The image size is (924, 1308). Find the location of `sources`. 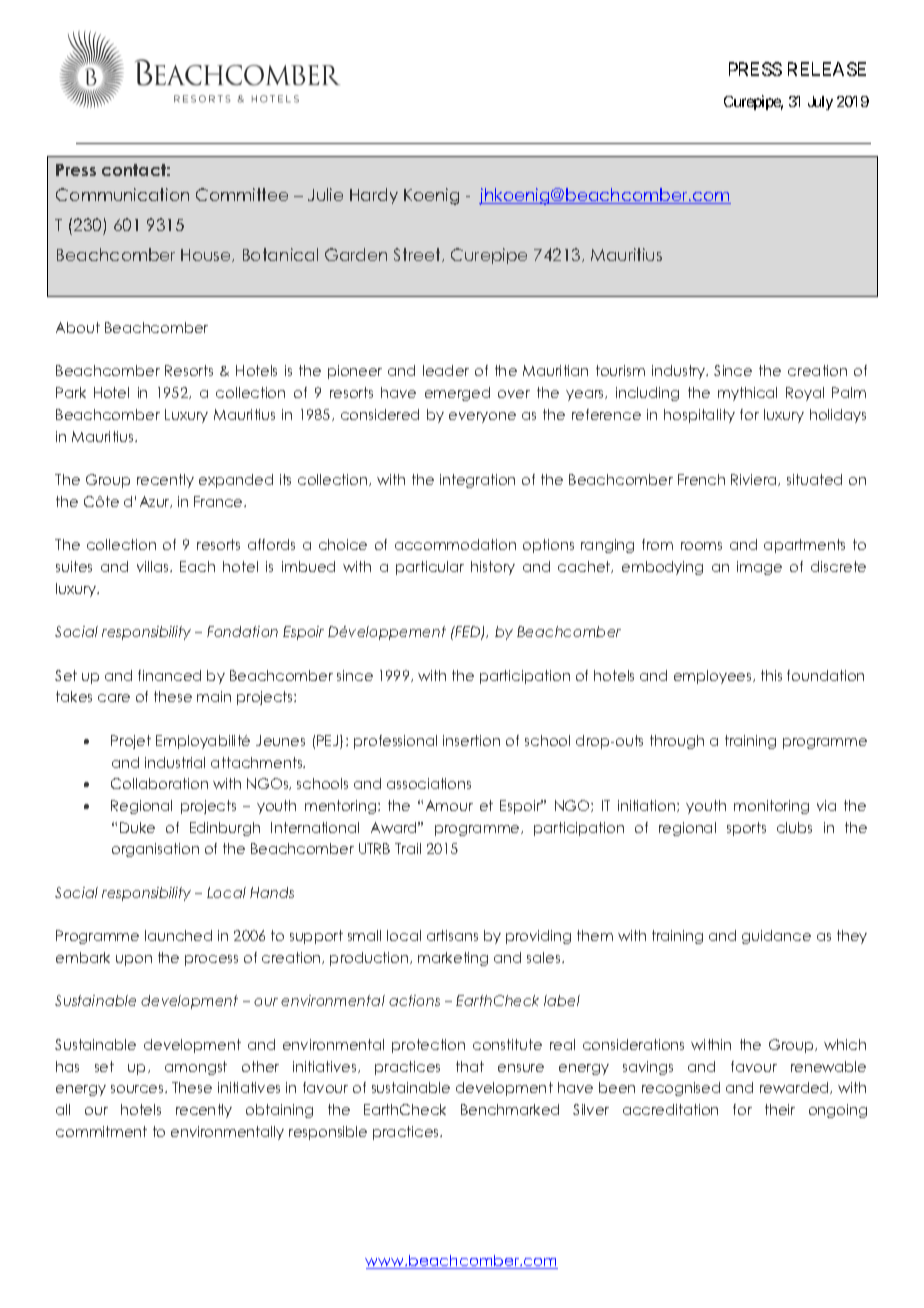

sources is located at coordinates (138, 1089).
